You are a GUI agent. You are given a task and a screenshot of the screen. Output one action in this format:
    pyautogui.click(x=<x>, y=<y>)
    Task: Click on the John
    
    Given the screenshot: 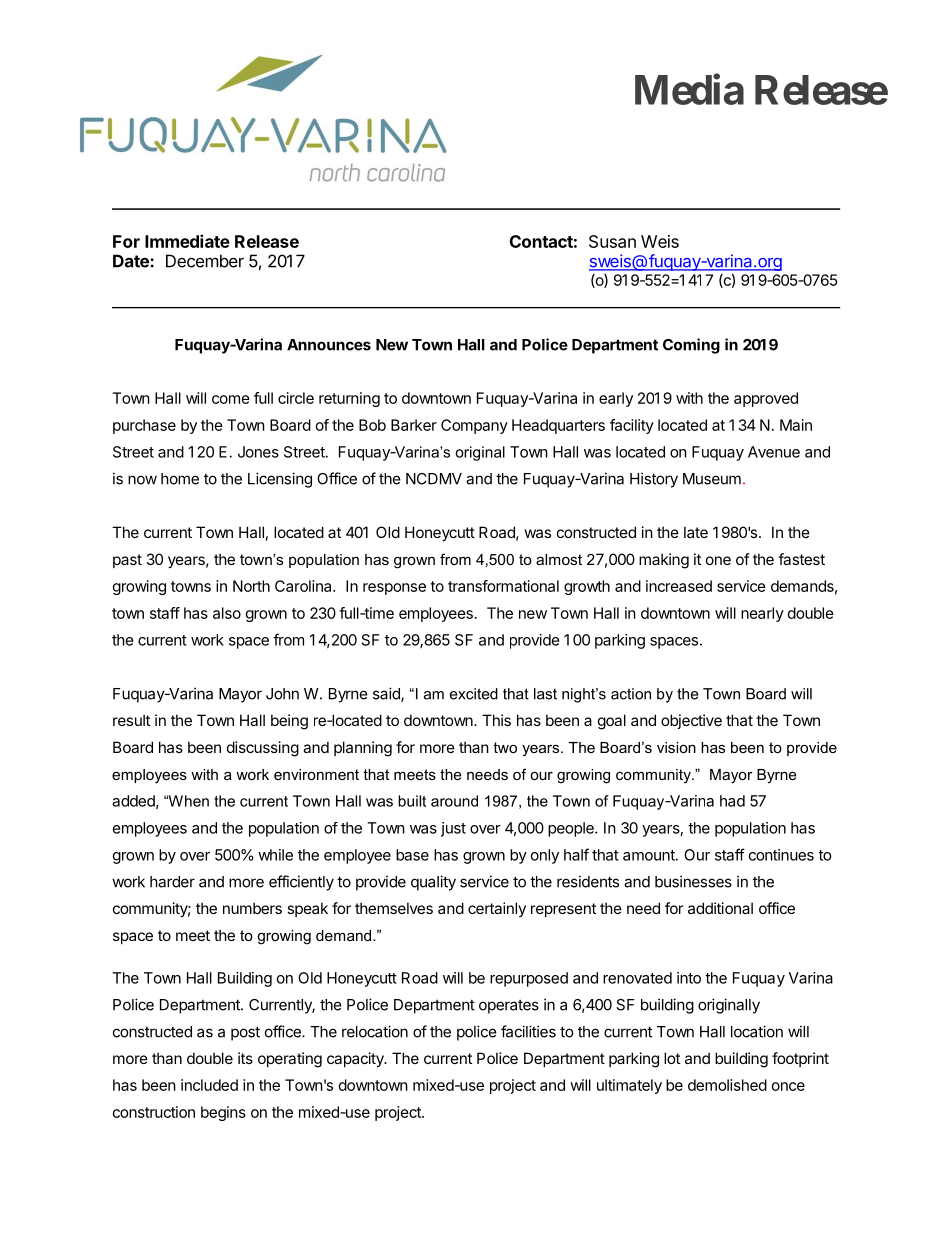 What is the action you would take?
    pyautogui.click(x=282, y=694)
